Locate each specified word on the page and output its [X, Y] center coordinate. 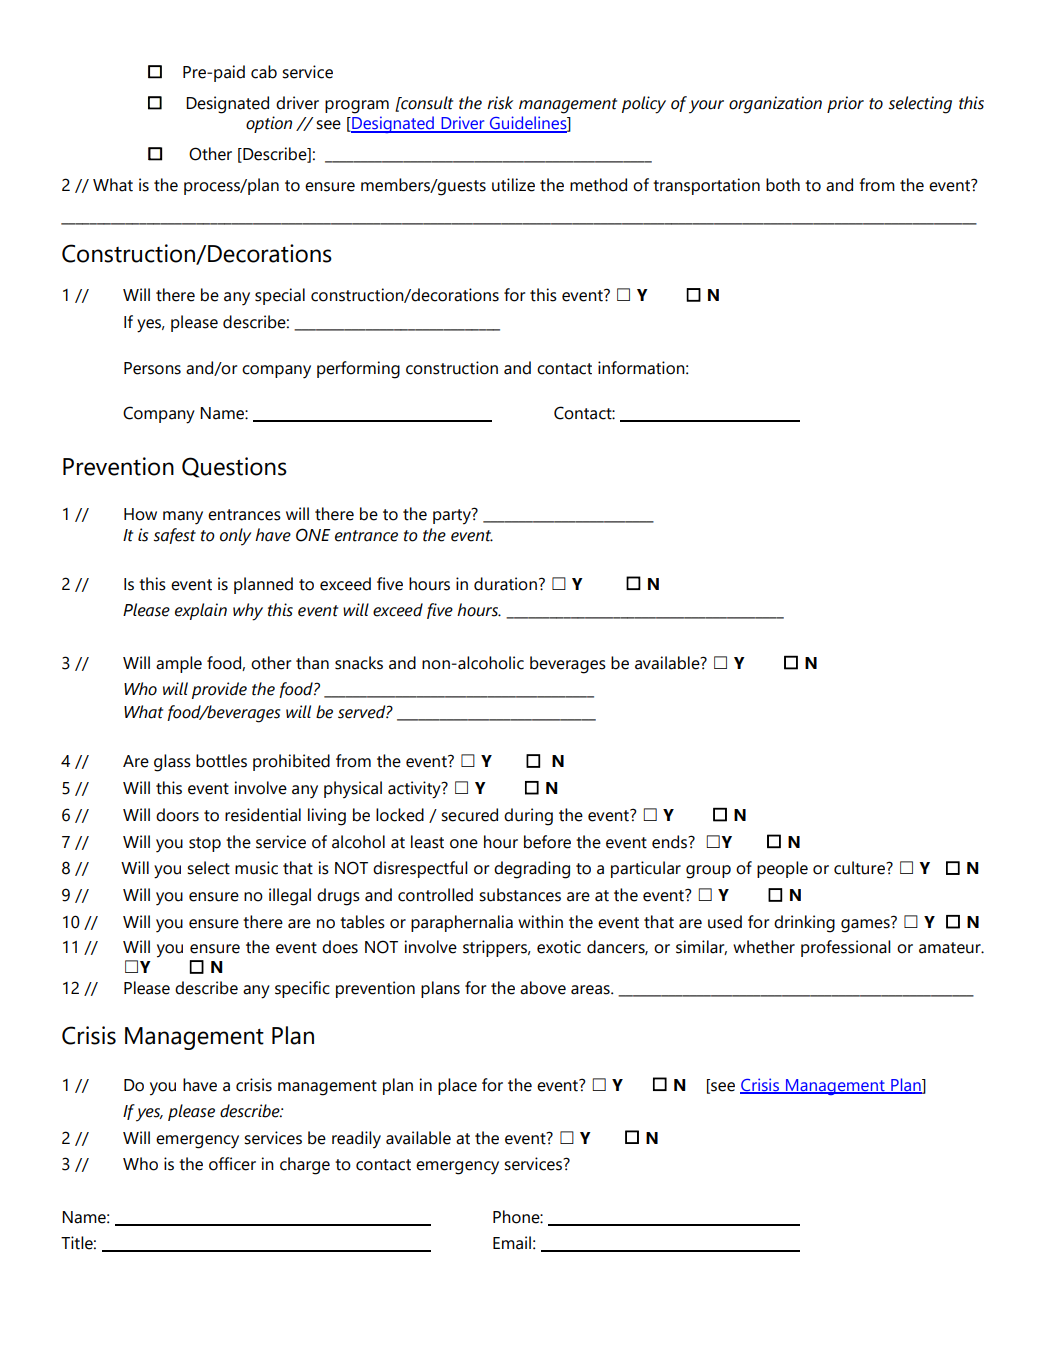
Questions [234, 467]
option [269, 124]
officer [232, 1164]
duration [505, 584]
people [782, 869]
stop [205, 844]
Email [512, 1243]
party [453, 516]
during [528, 817]
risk [500, 103]
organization [775, 105]
